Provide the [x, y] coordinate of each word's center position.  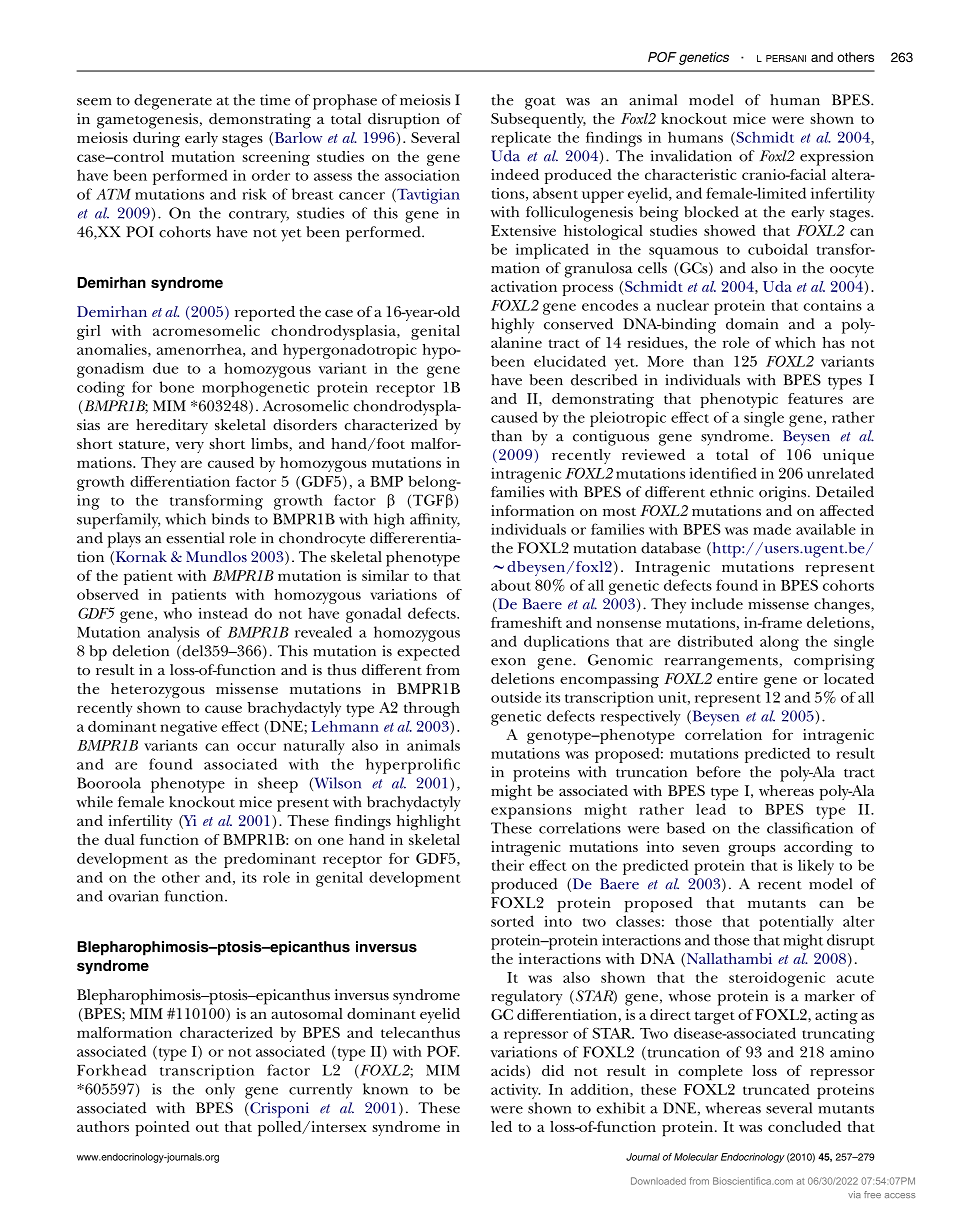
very [189, 447]
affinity [435, 521]
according [818, 848]
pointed [162, 1128]
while [94, 802]
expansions [531, 811]
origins [784, 494]
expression [837, 158]
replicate [521, 139]
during [156, 139]
